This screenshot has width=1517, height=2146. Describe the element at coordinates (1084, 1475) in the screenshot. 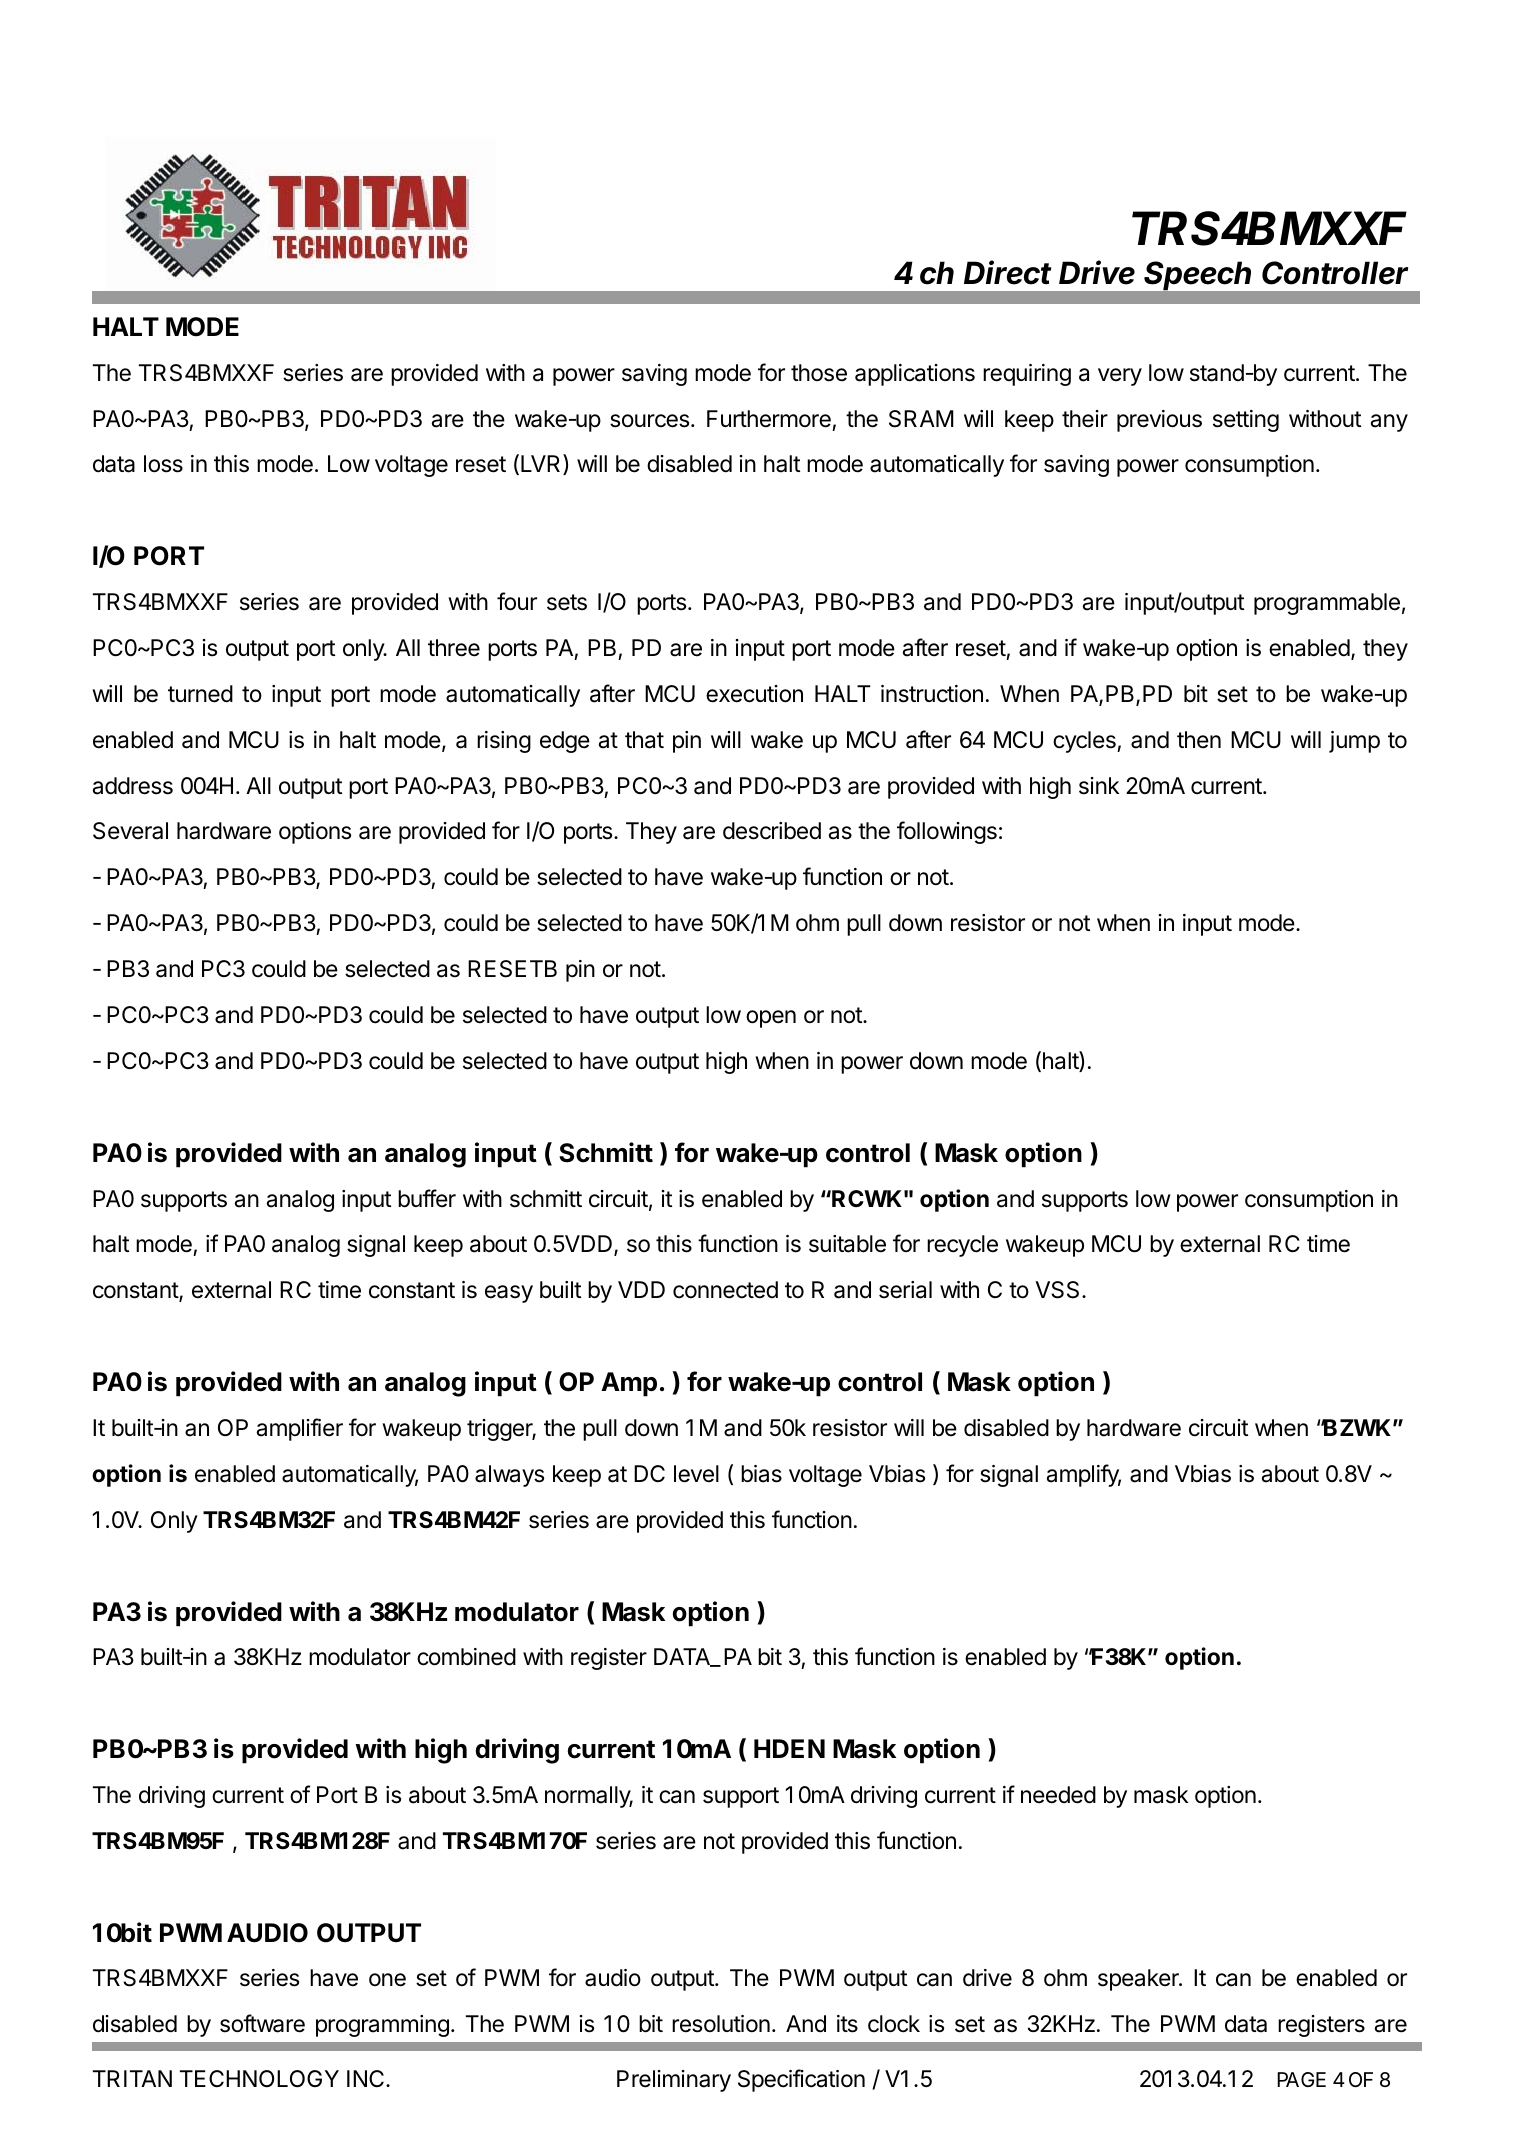

I see `amplify` at that location.
